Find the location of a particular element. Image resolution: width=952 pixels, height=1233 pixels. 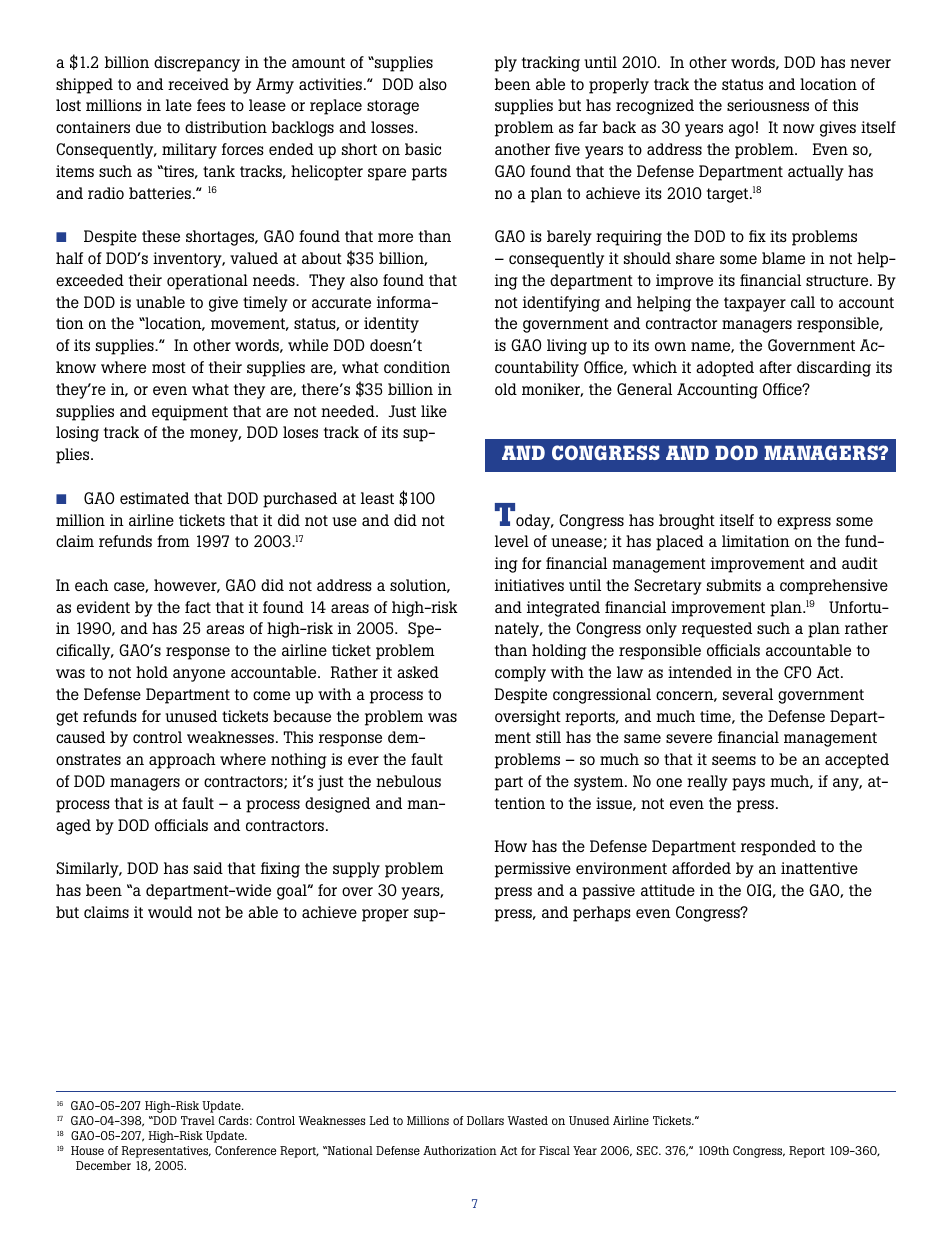

seriousness is located at coordinates (768, 105).
